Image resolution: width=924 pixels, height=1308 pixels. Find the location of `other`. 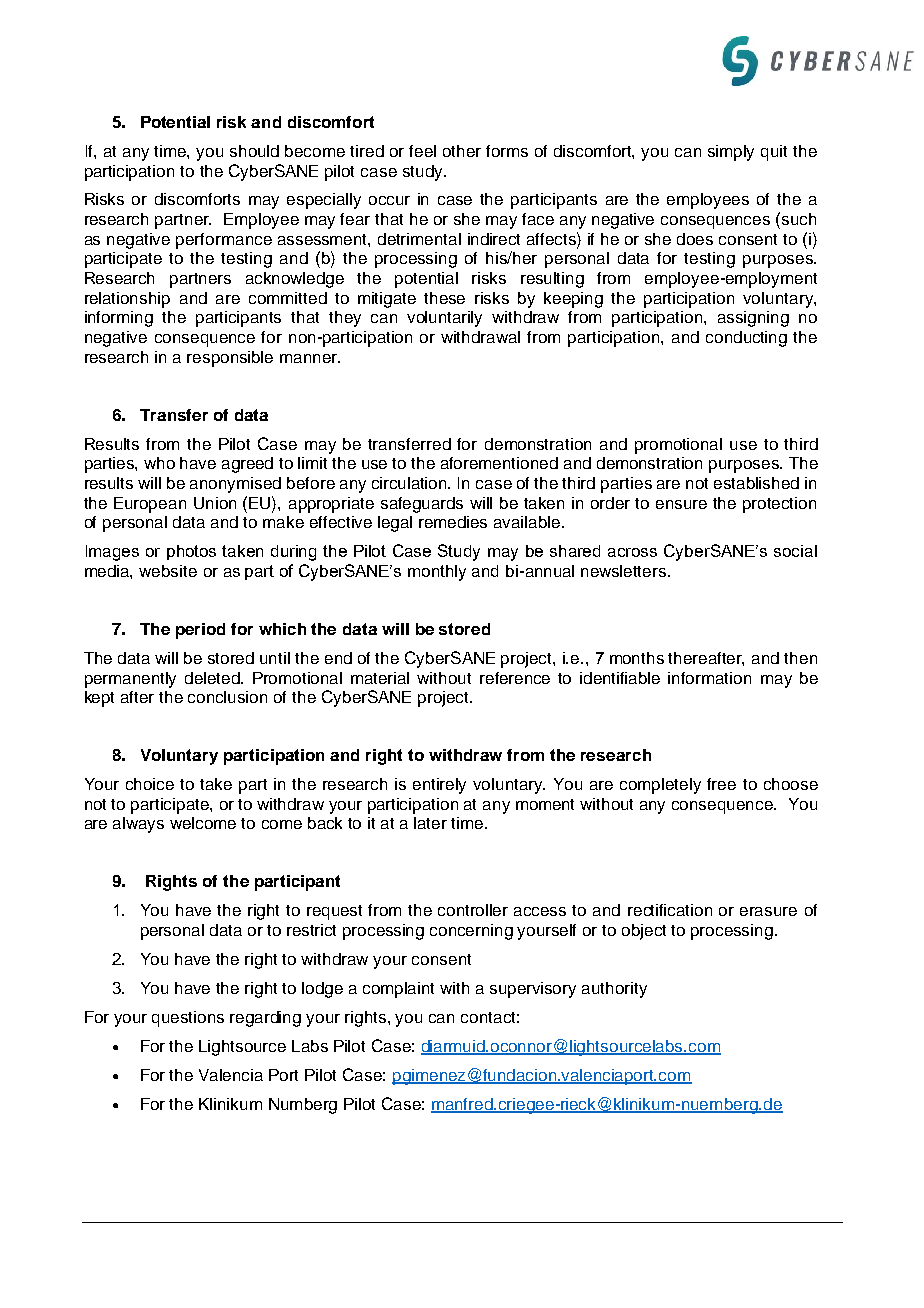

other is located at coordinates (462, 151).
